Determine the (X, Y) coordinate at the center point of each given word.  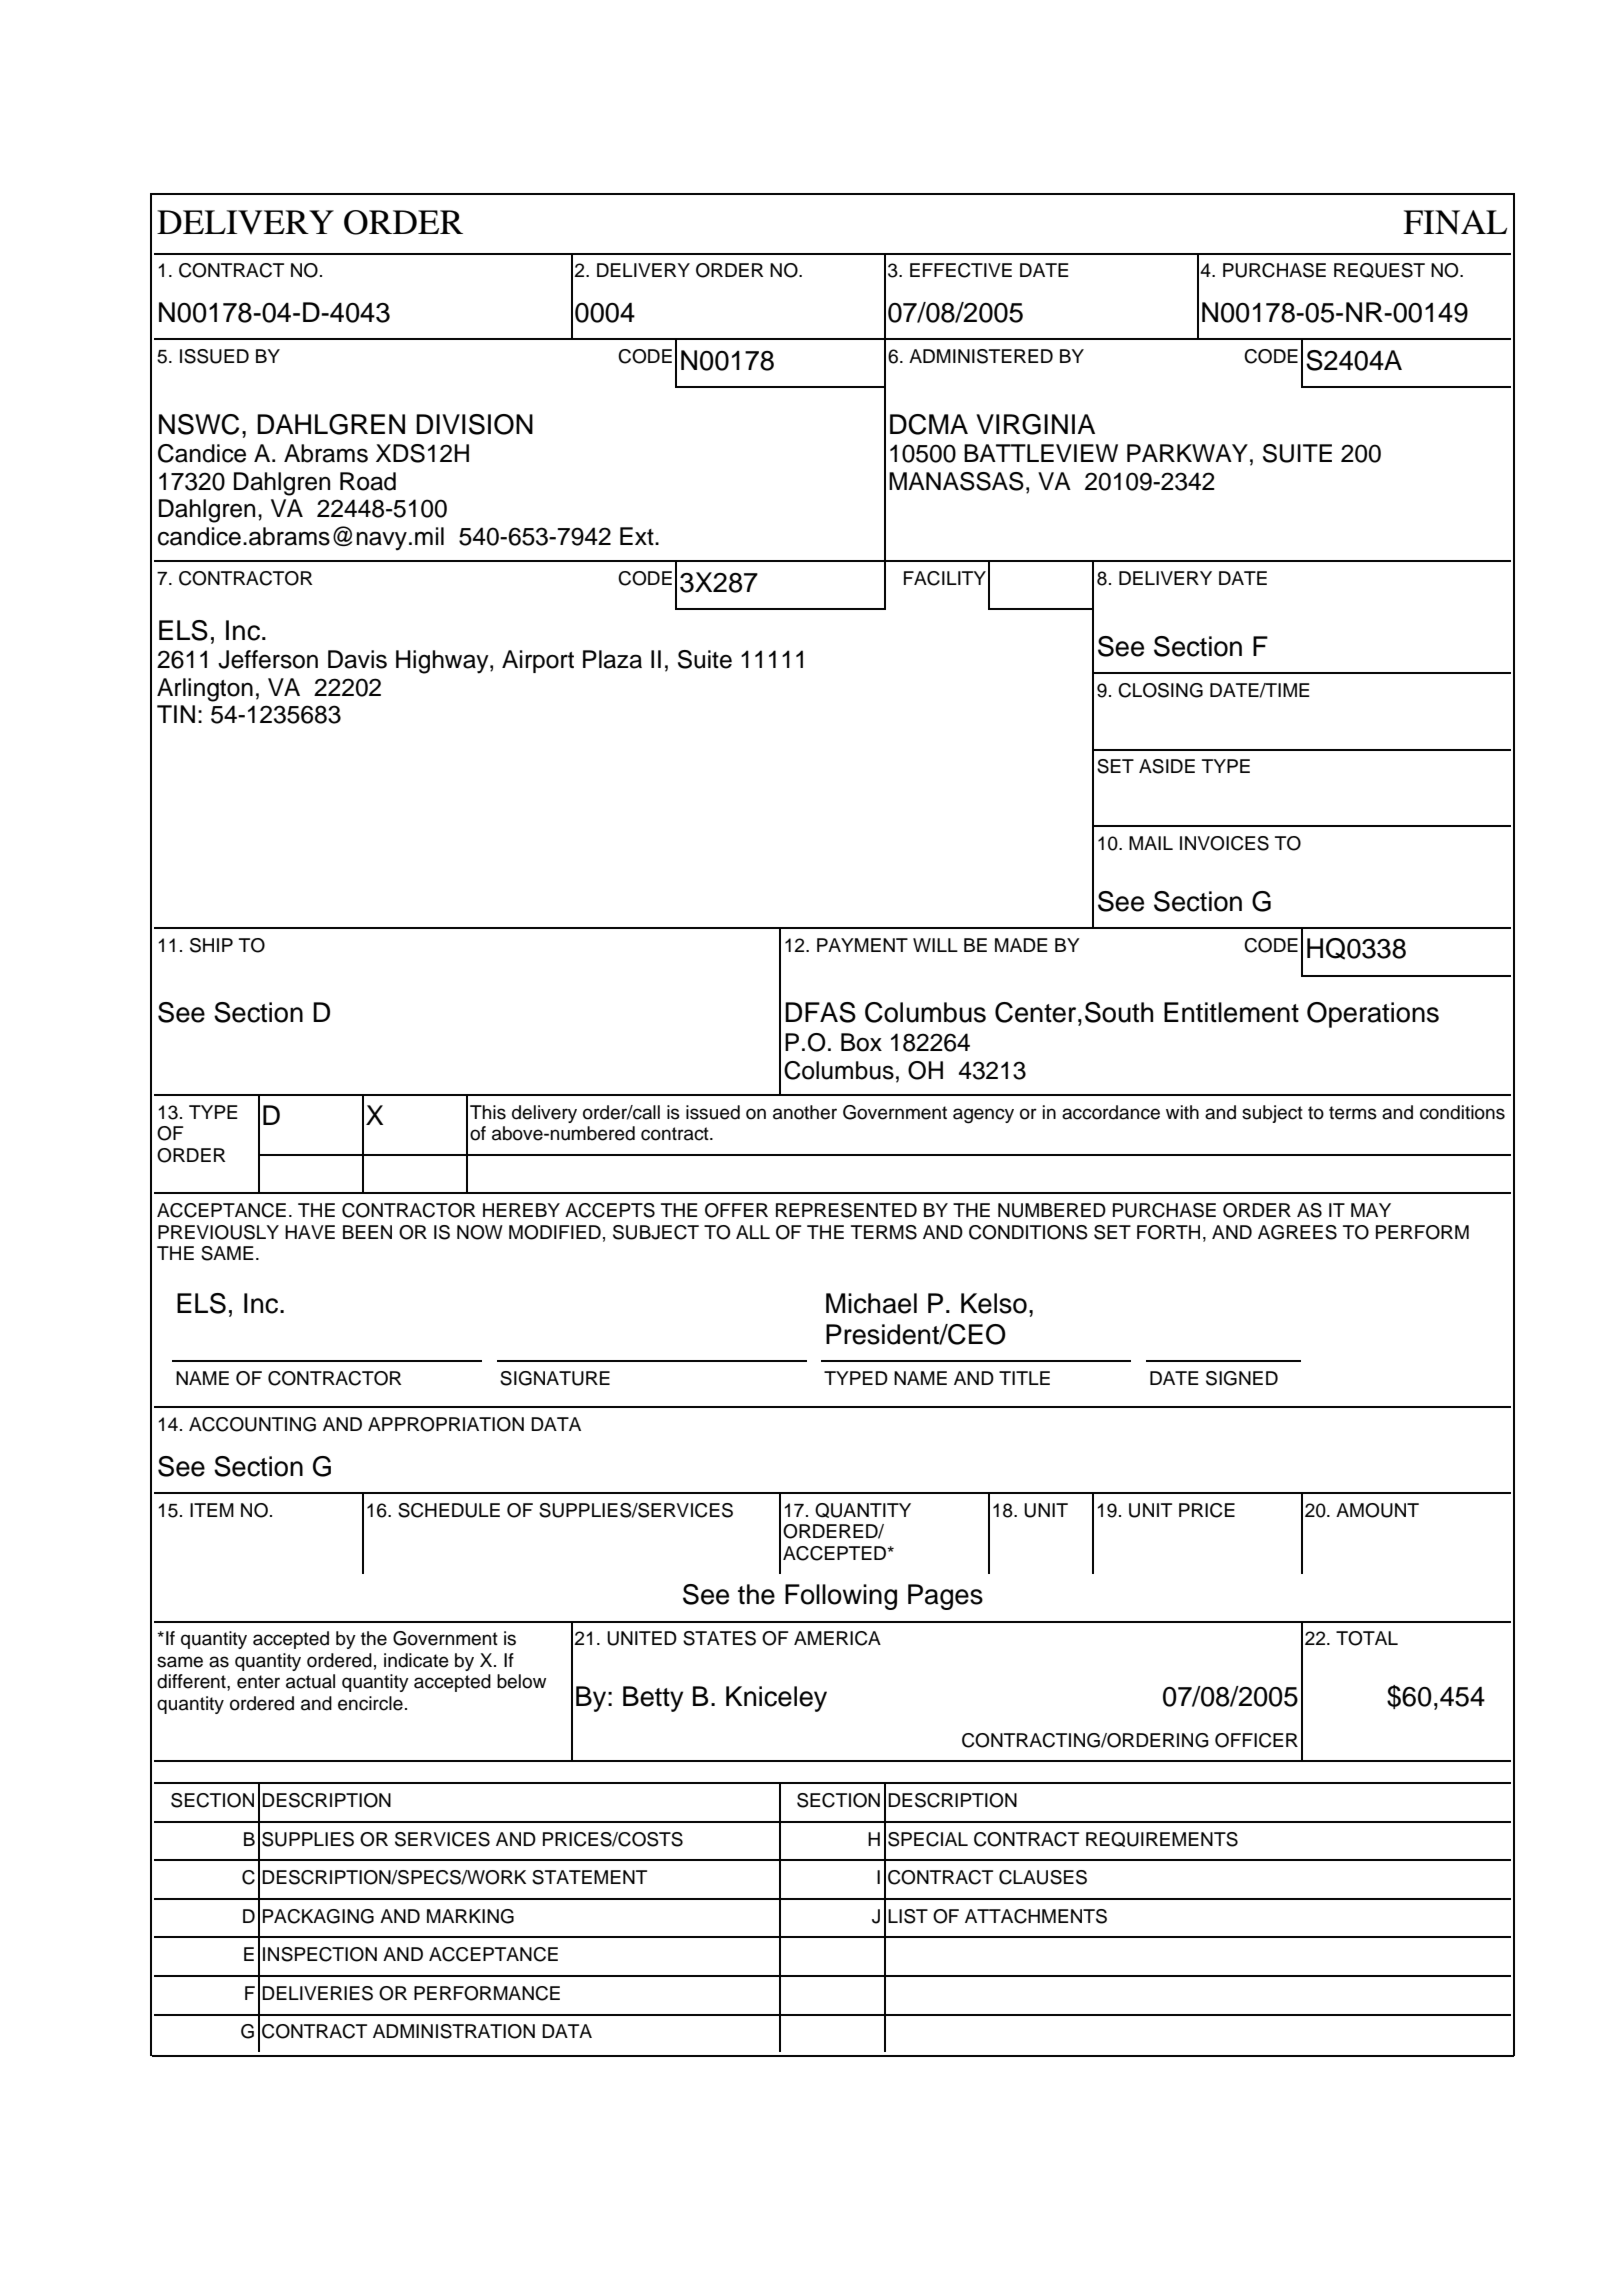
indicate (416, 1660)
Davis (357, 659)
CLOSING (1160, 690)
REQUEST (1379, 270)
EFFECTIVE (961, 270)
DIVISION (474, 424)
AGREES (1297, 1232)
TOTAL (1367, 1638)
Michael (871, 1303)
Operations (1373, 1015)
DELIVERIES (317, 1993)
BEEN (367, 1232)
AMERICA (837, 1638)
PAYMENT (862, 945)
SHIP (211, 945)
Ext (638, 536)
